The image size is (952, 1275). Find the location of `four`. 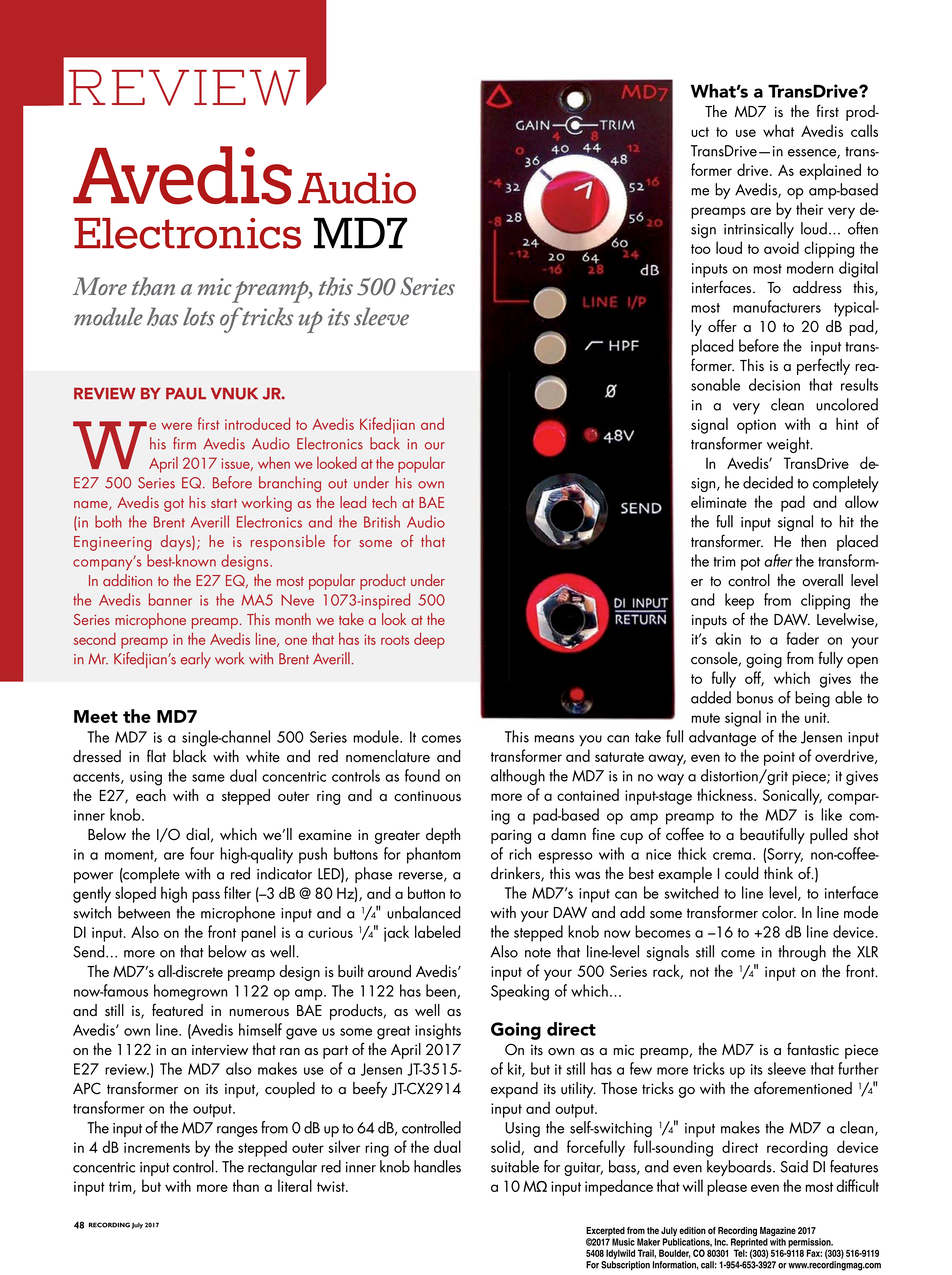

four is located at coordinates (202, 853).
